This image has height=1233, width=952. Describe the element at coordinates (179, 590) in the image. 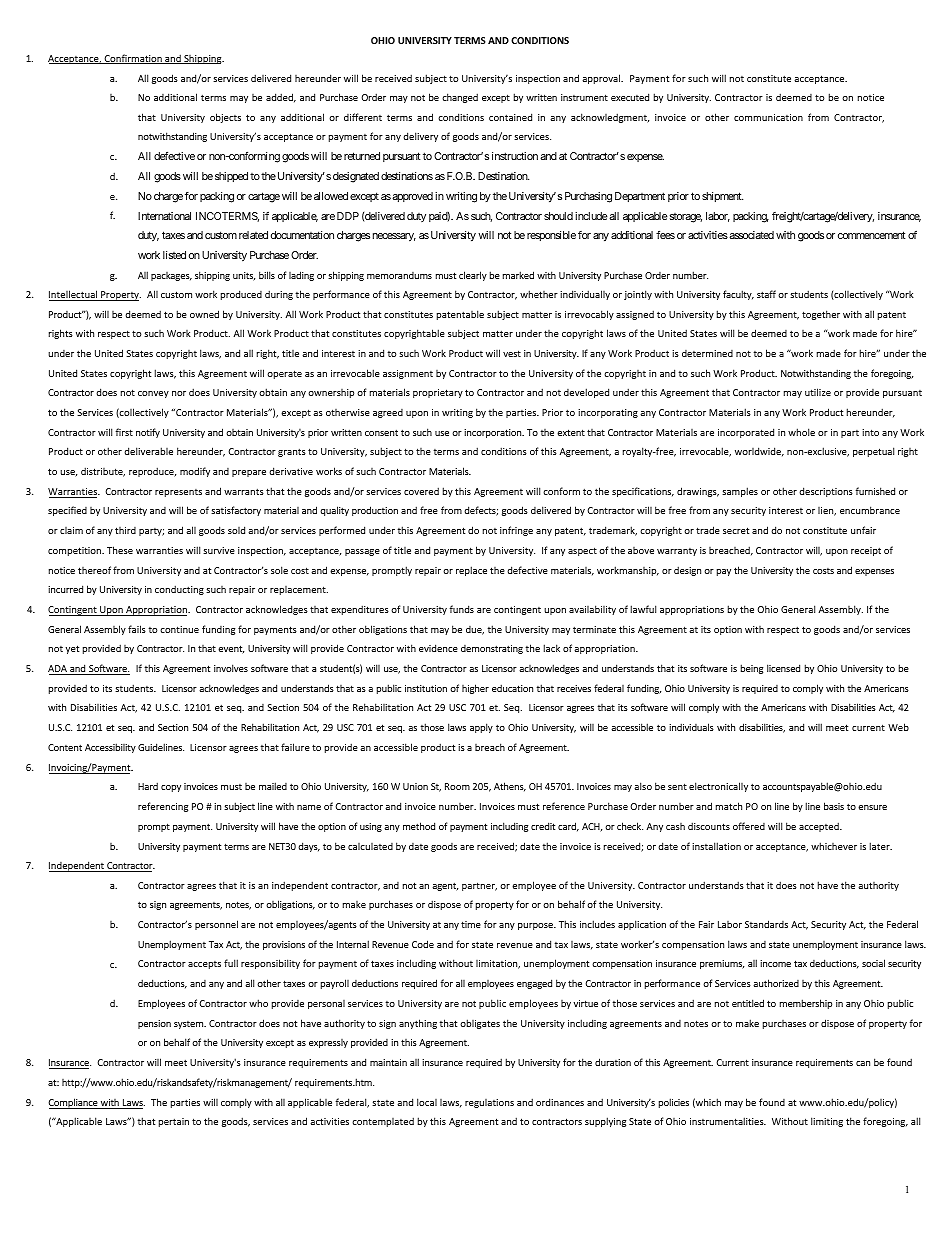

I see `conducting` at that location.
